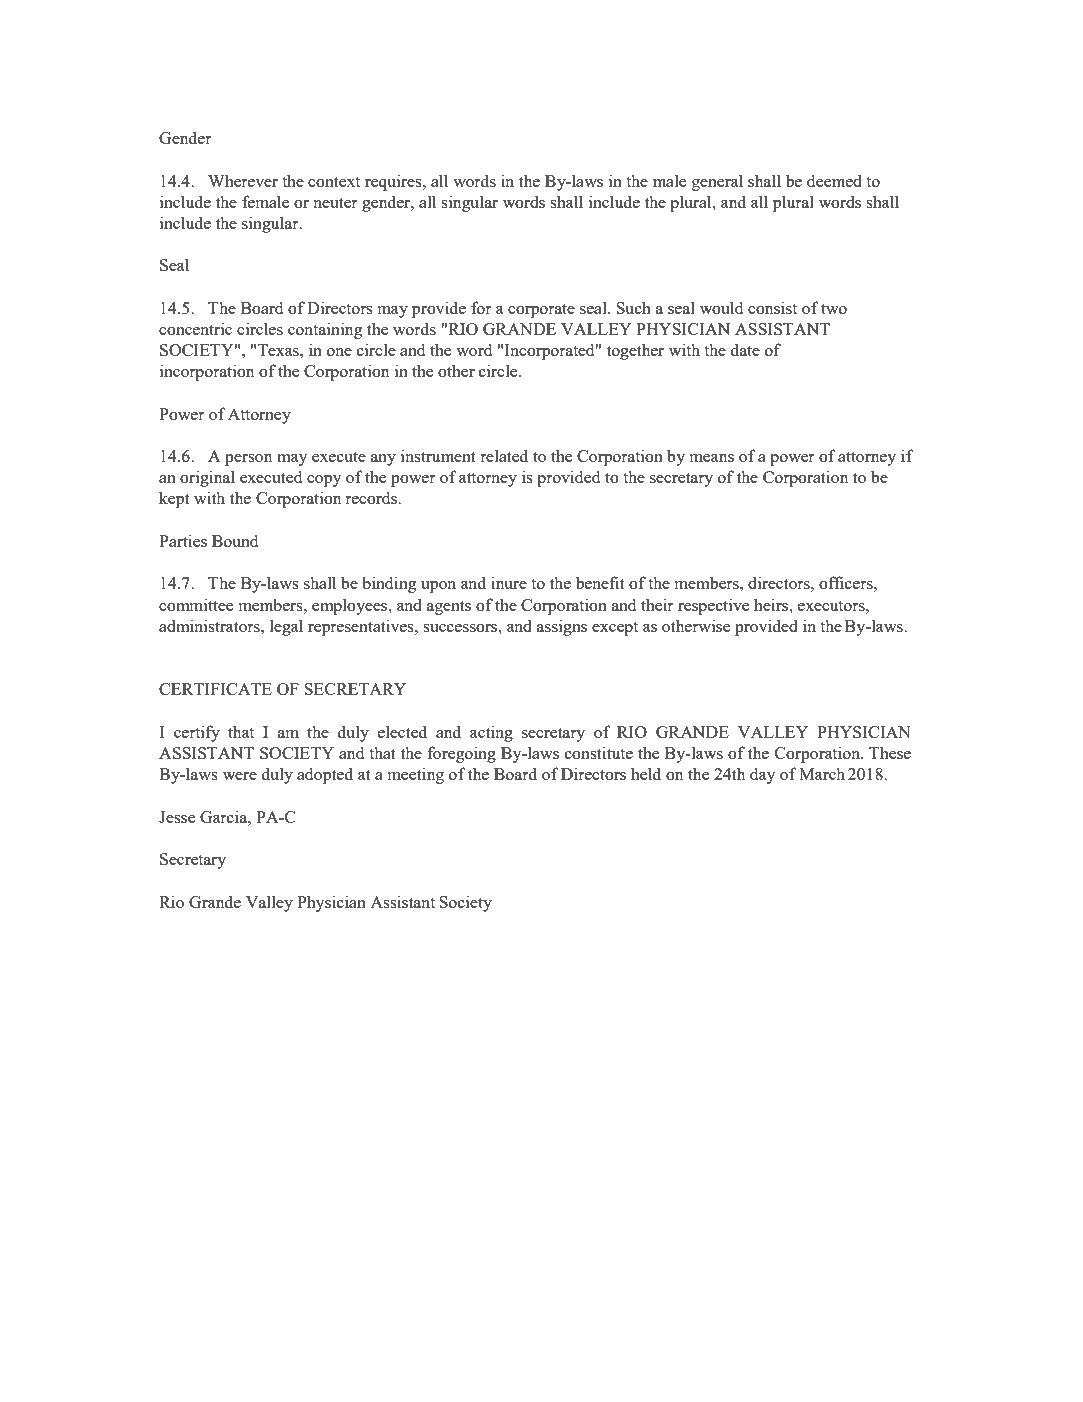 The image size is (1083, 1402). What do you see at coordinates (240, 776) in the screenshot?
I see `were` at bounding box center [240, 776].
